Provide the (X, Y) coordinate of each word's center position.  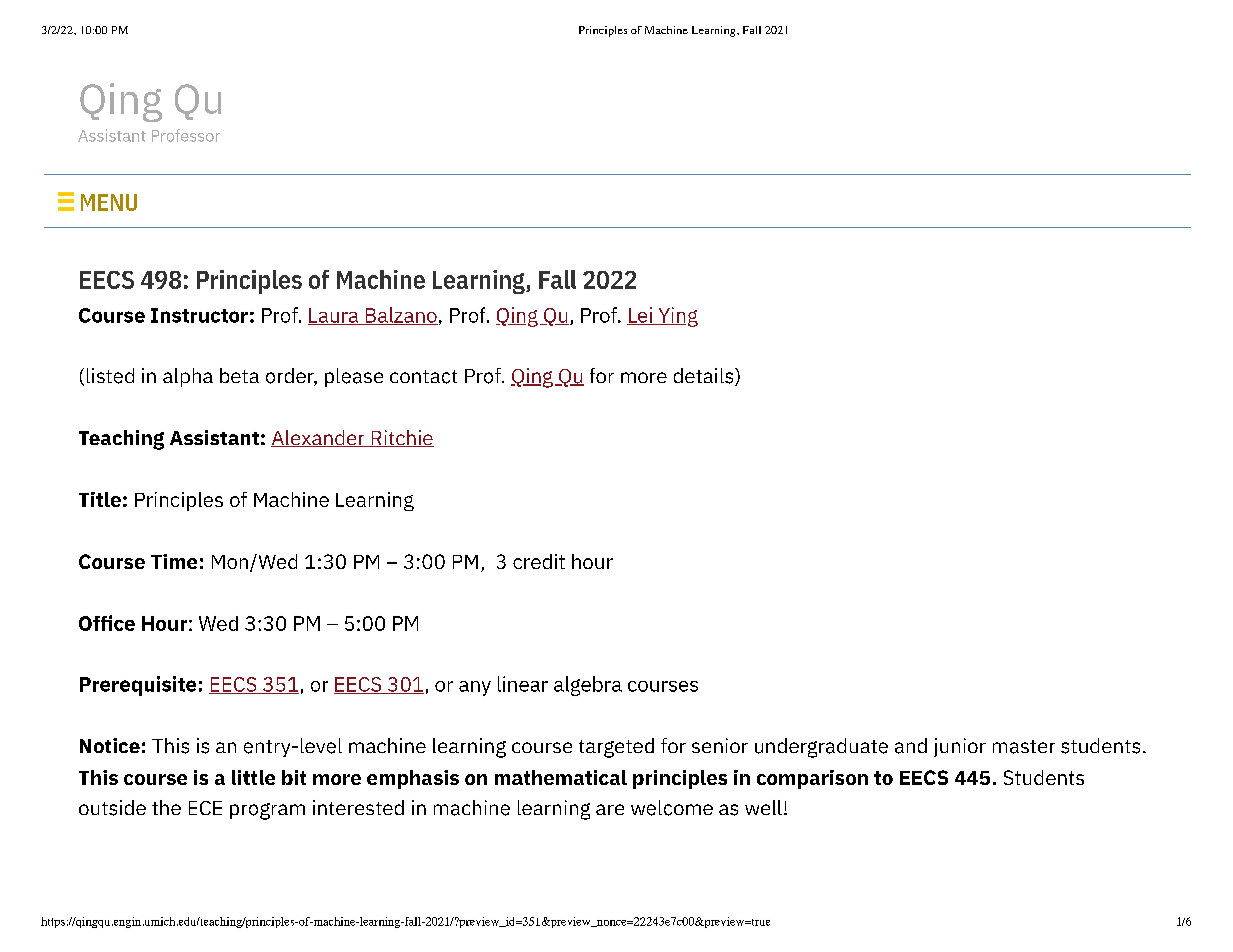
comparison (812, 779)
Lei (640, 316)
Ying (677, 317)
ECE (205, 808)
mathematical (561, 777)
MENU (109, 202)
